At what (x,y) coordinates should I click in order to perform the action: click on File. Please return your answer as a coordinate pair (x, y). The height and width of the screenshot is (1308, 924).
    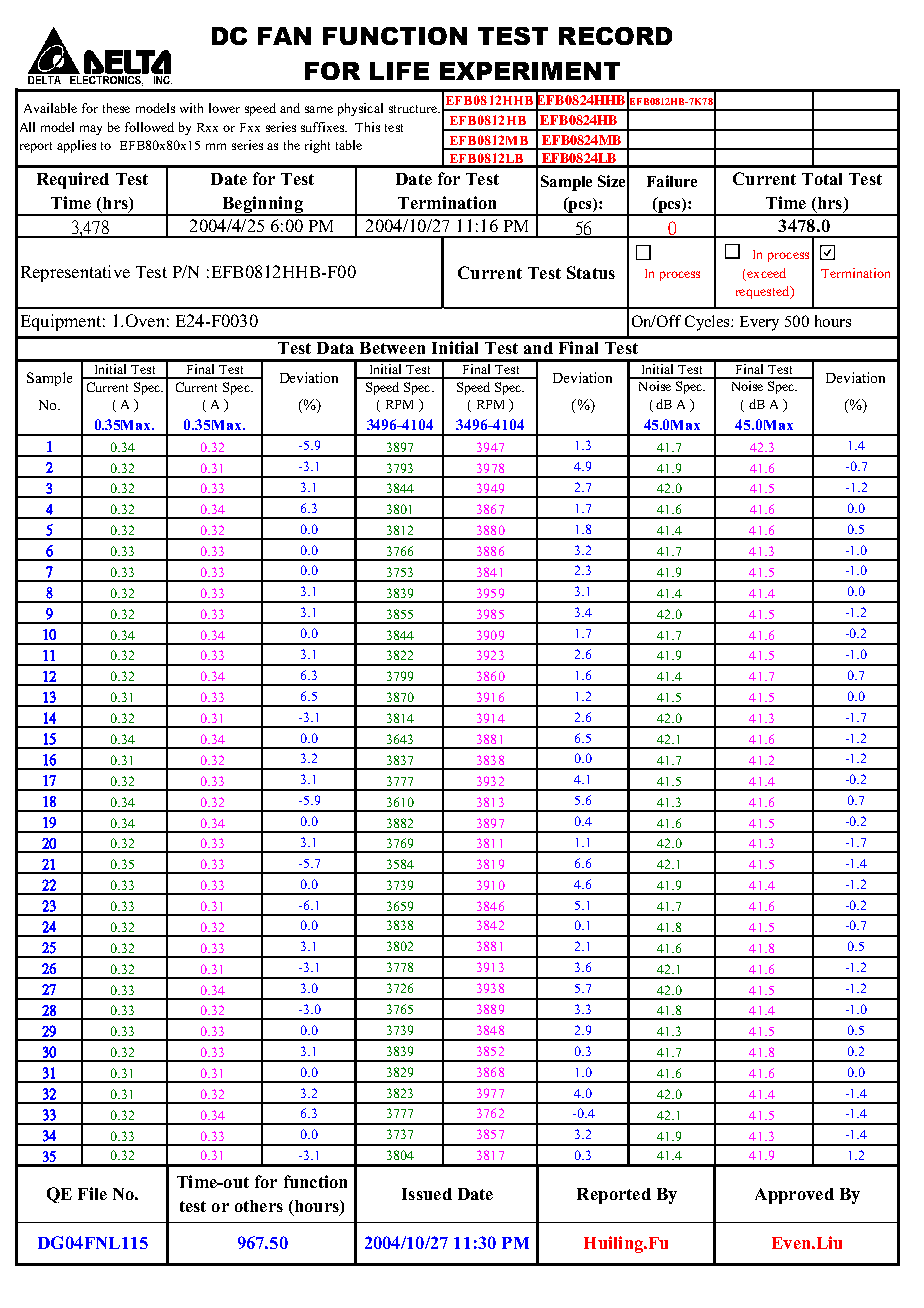
    Looking at the image, I should click on (92, 1193).
